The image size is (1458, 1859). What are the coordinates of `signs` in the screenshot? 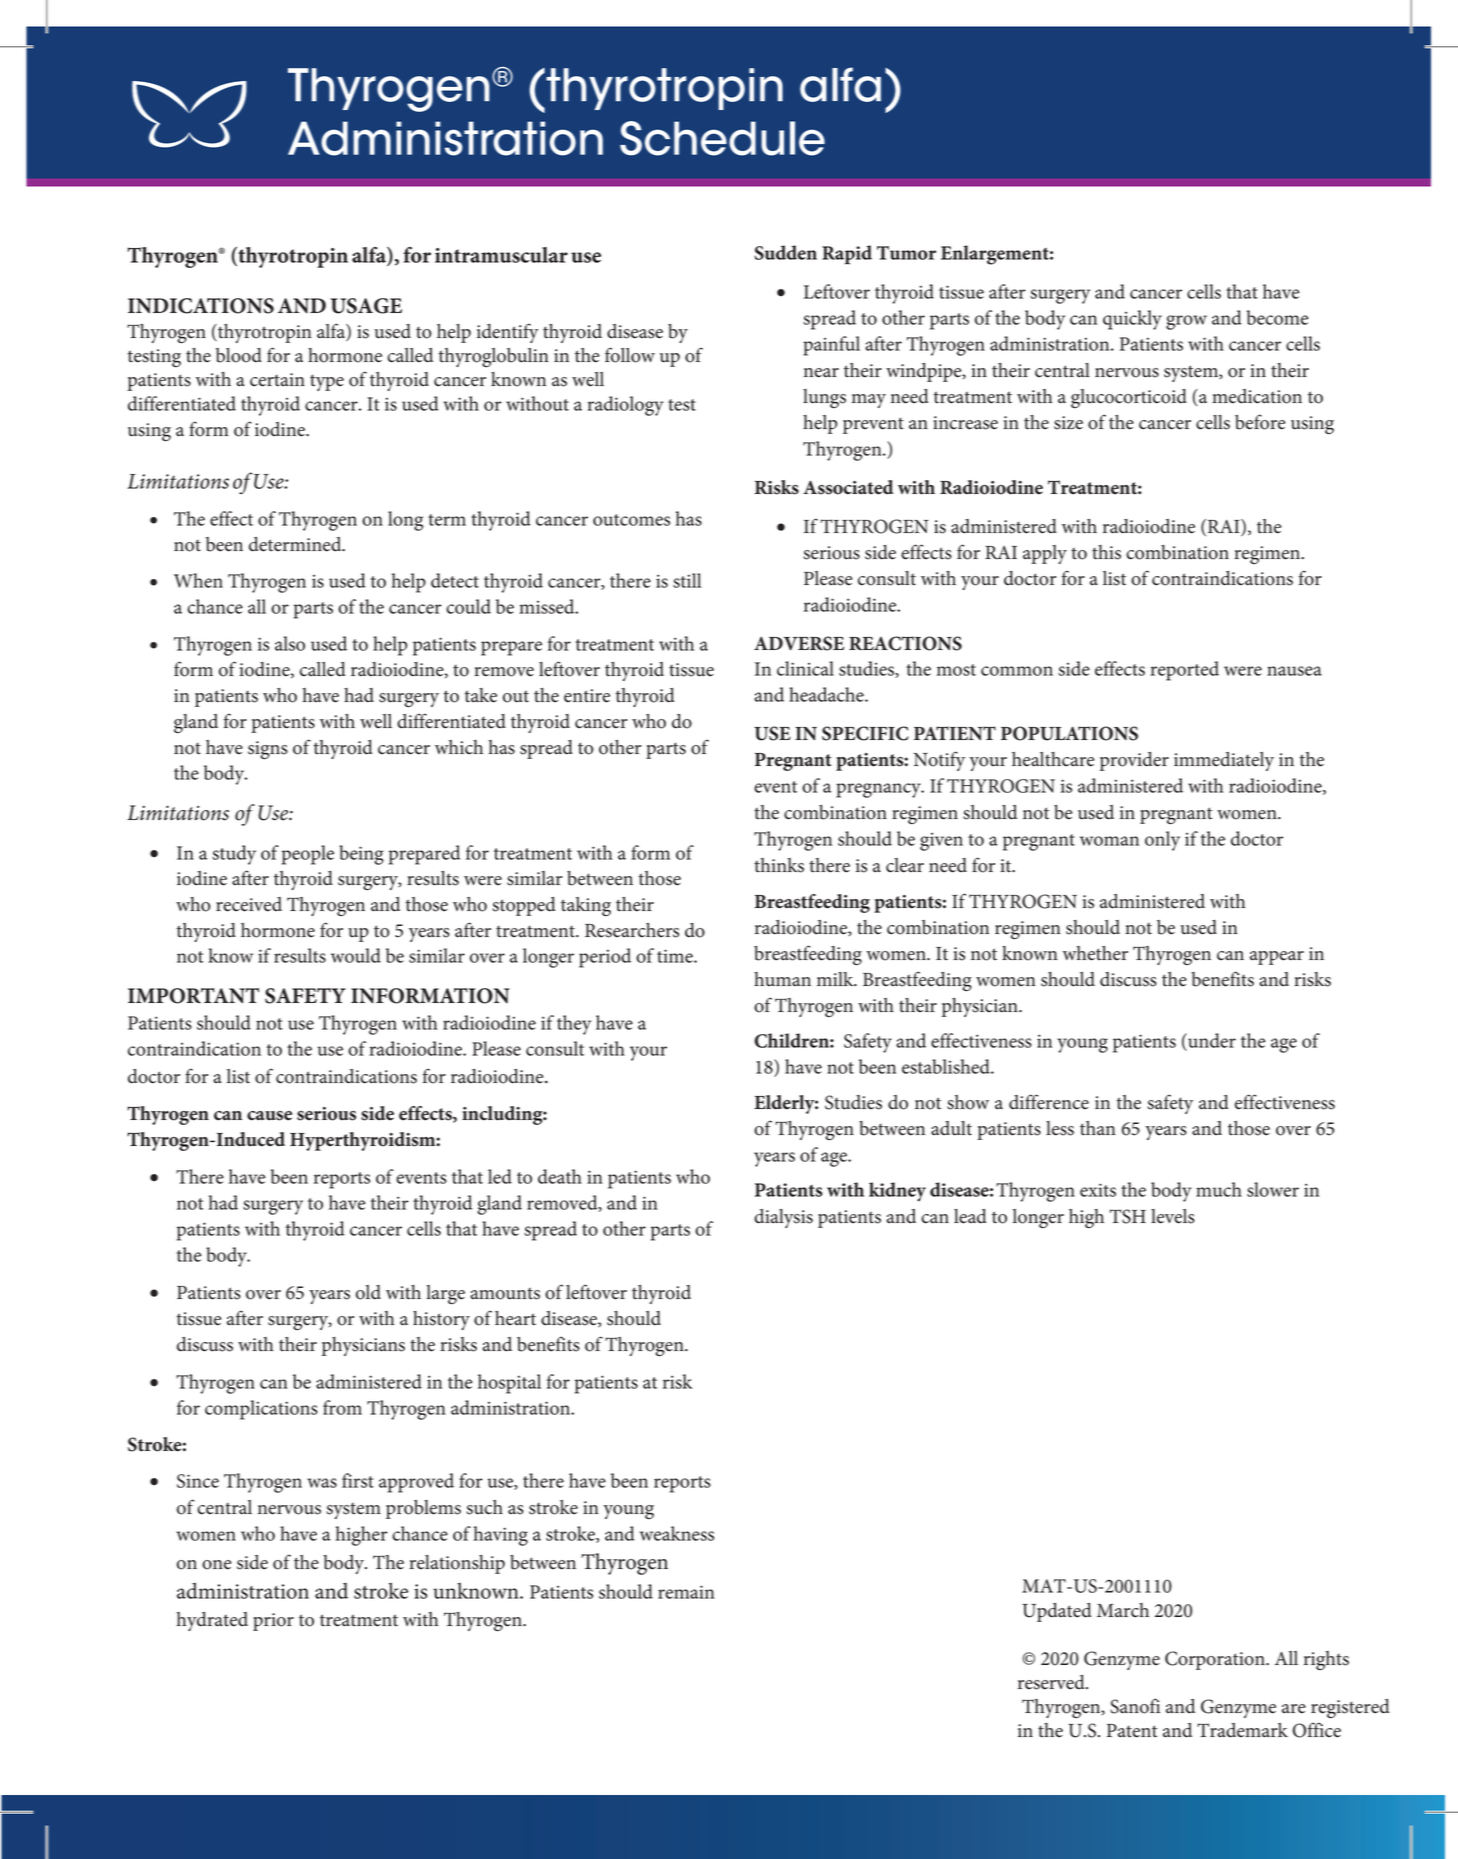 It's located at (268, 750).
